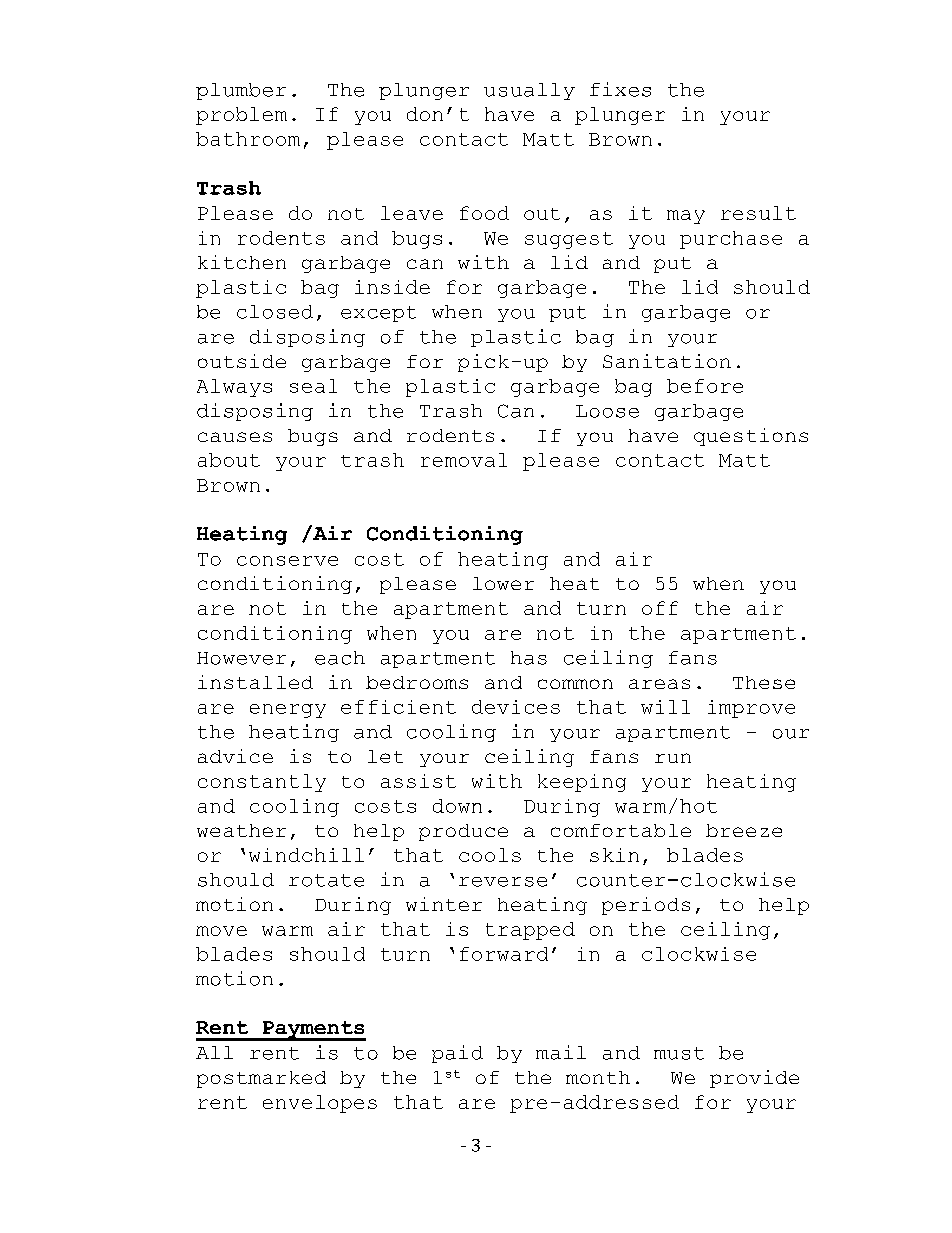 The image size is (952, 1233). Describe the element at coordinates (620, 89) in the screenshot. I see `fixes` at that location.
